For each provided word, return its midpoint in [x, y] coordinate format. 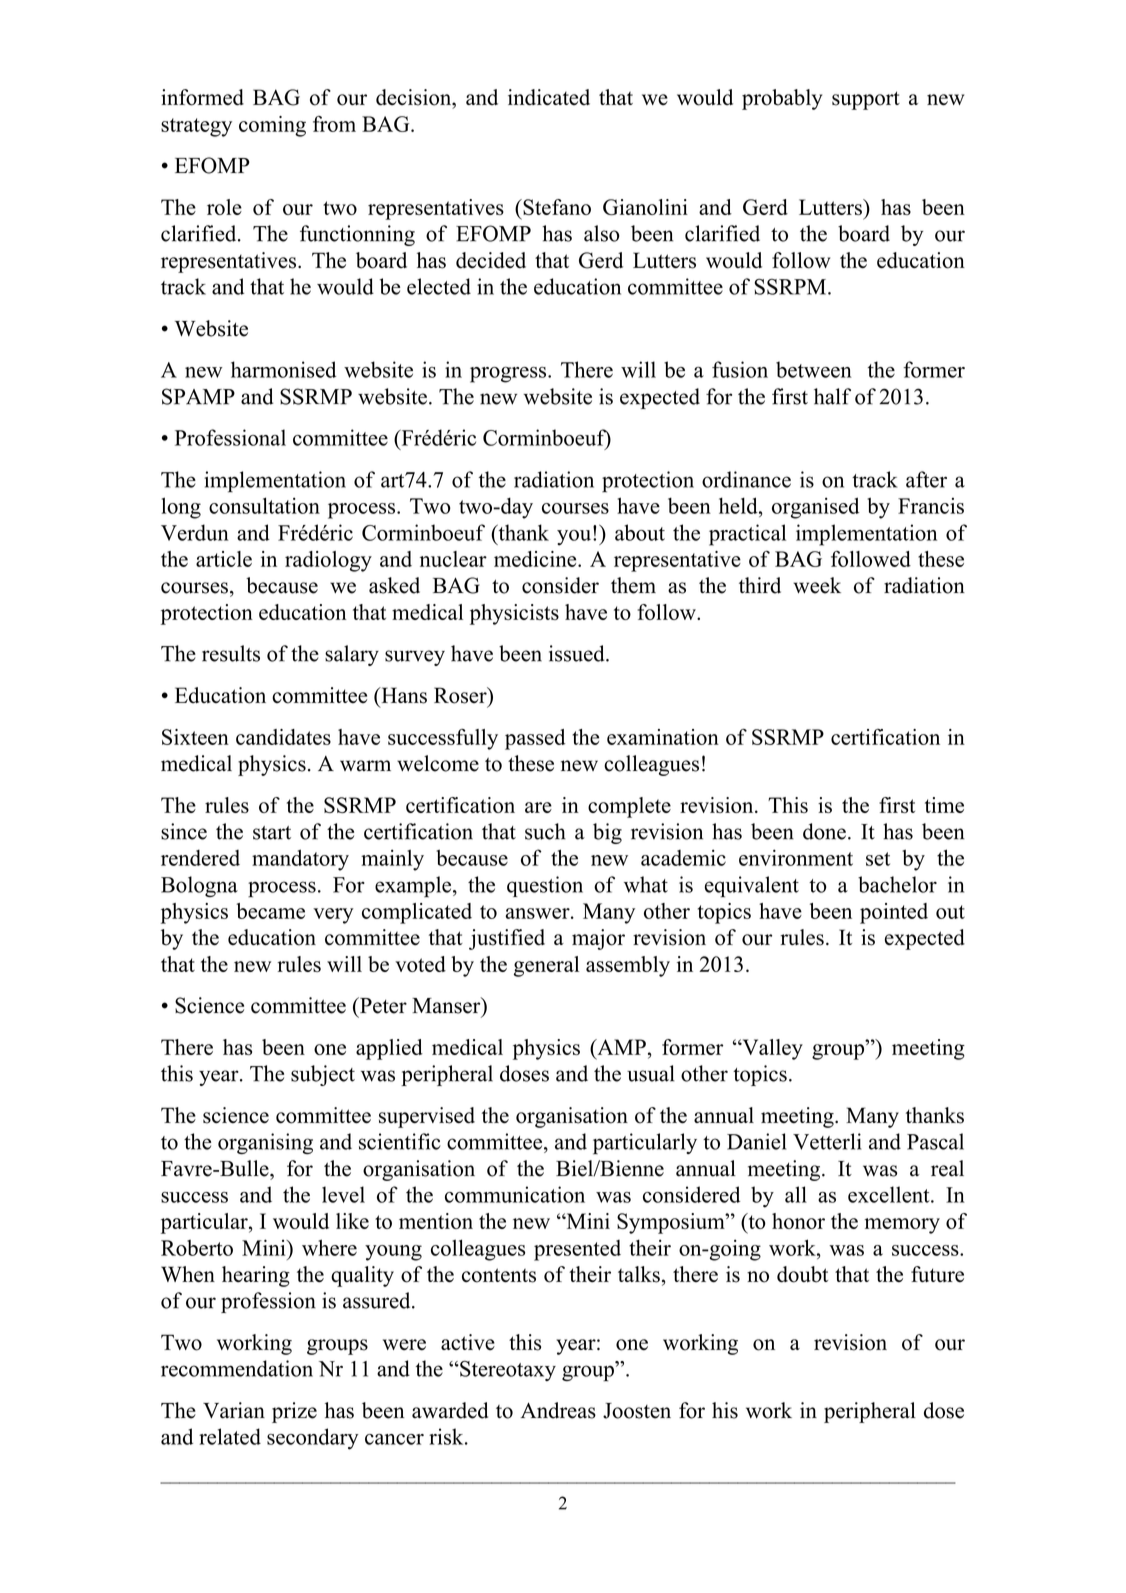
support [866, 100]
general [546, 966]
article [224, 559]
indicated [549, 97]
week [817, 585]
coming [272, 126]
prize [294, 1412]
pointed [894, 913]
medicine [536, 559]
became [270, 911]
